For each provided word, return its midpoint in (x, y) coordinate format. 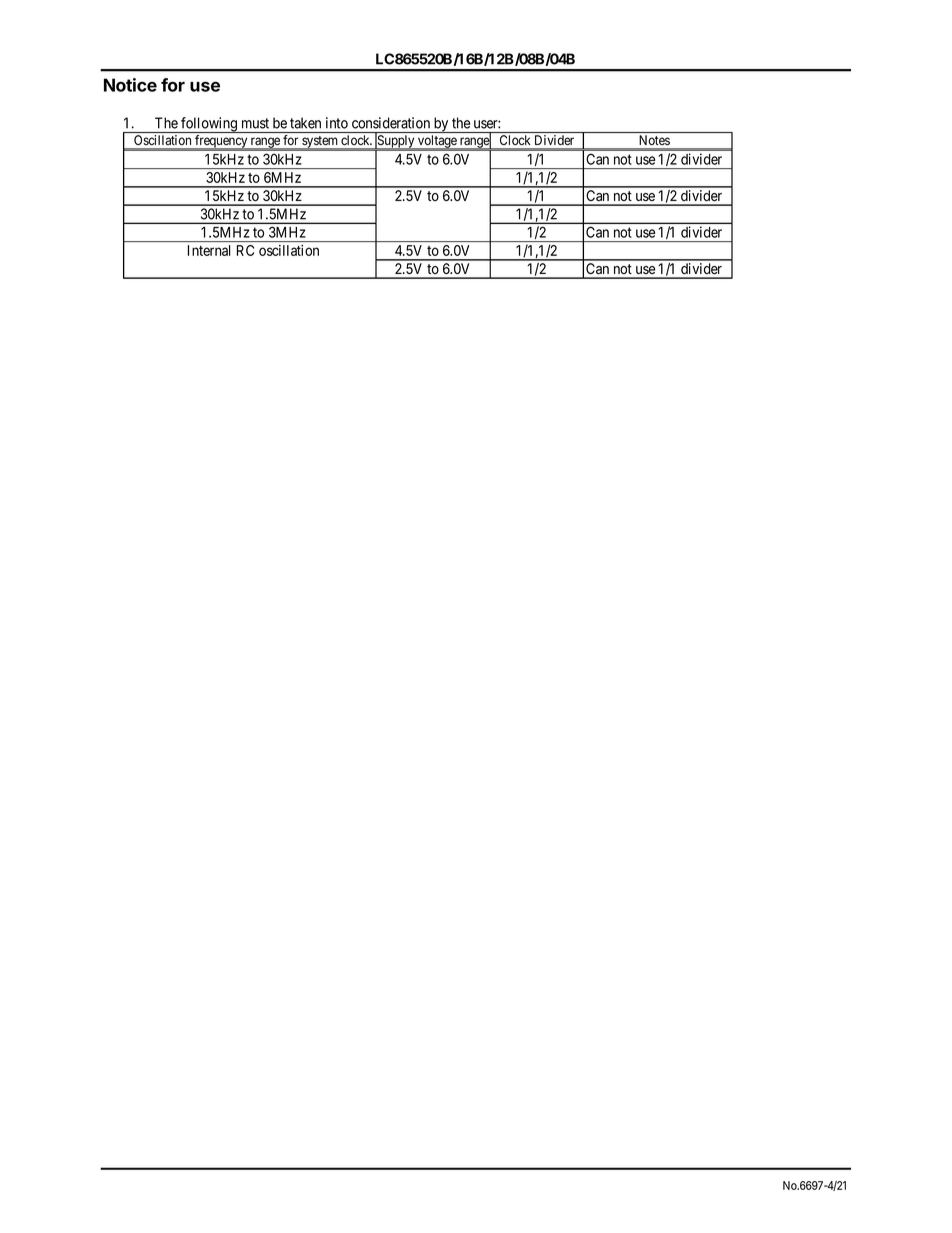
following (209, 125)
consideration (391, 123)
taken (305, 123)
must (255, 123)
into (337, 123)
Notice (130, 85)
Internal (209, 250)
